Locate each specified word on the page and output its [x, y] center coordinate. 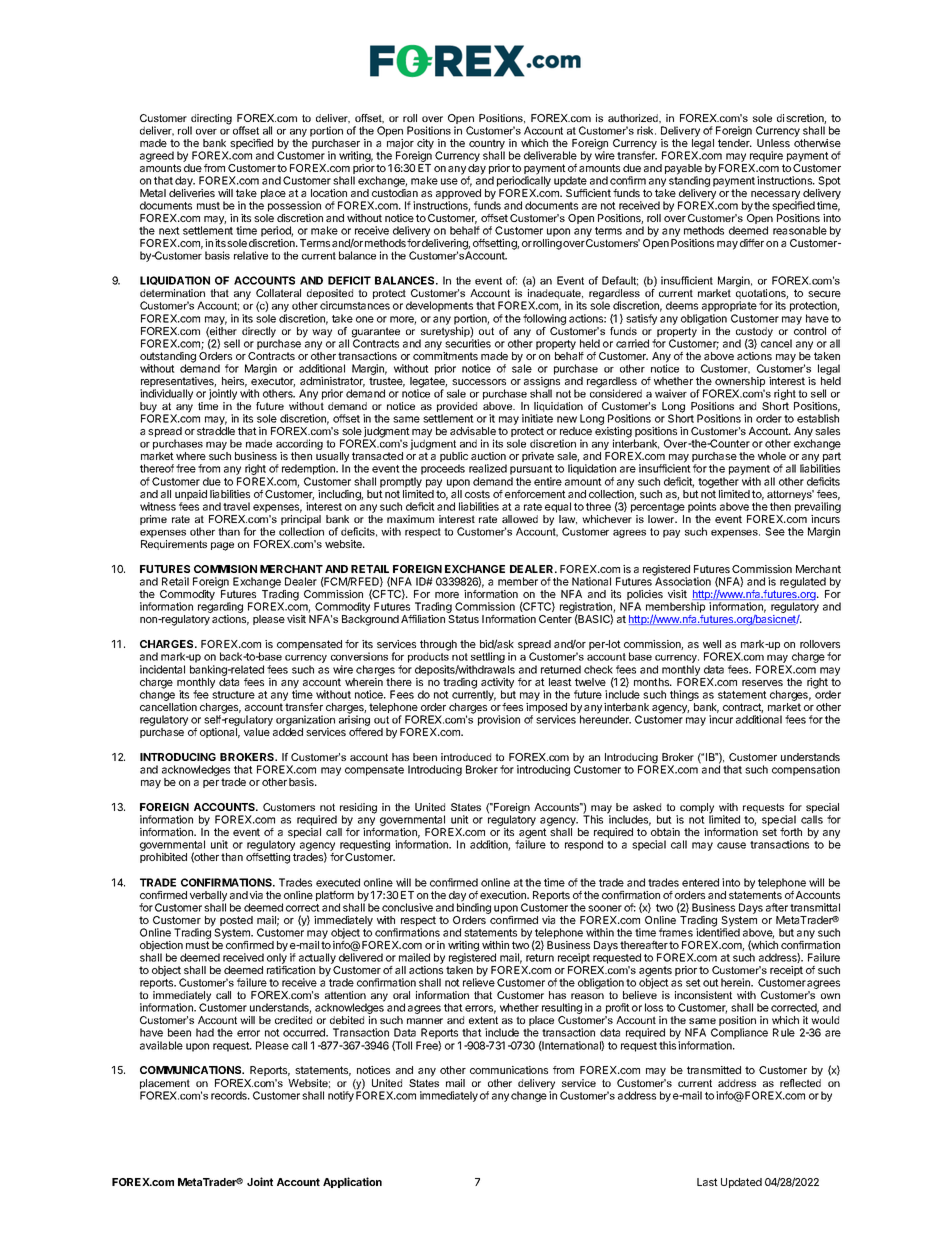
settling [488, 659]
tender [735, 143]
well [712, 644]
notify [342, 1095]
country [487, 145]
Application [352, 1182]
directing [211, 120]
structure [233, 695]
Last [707, 1182]
